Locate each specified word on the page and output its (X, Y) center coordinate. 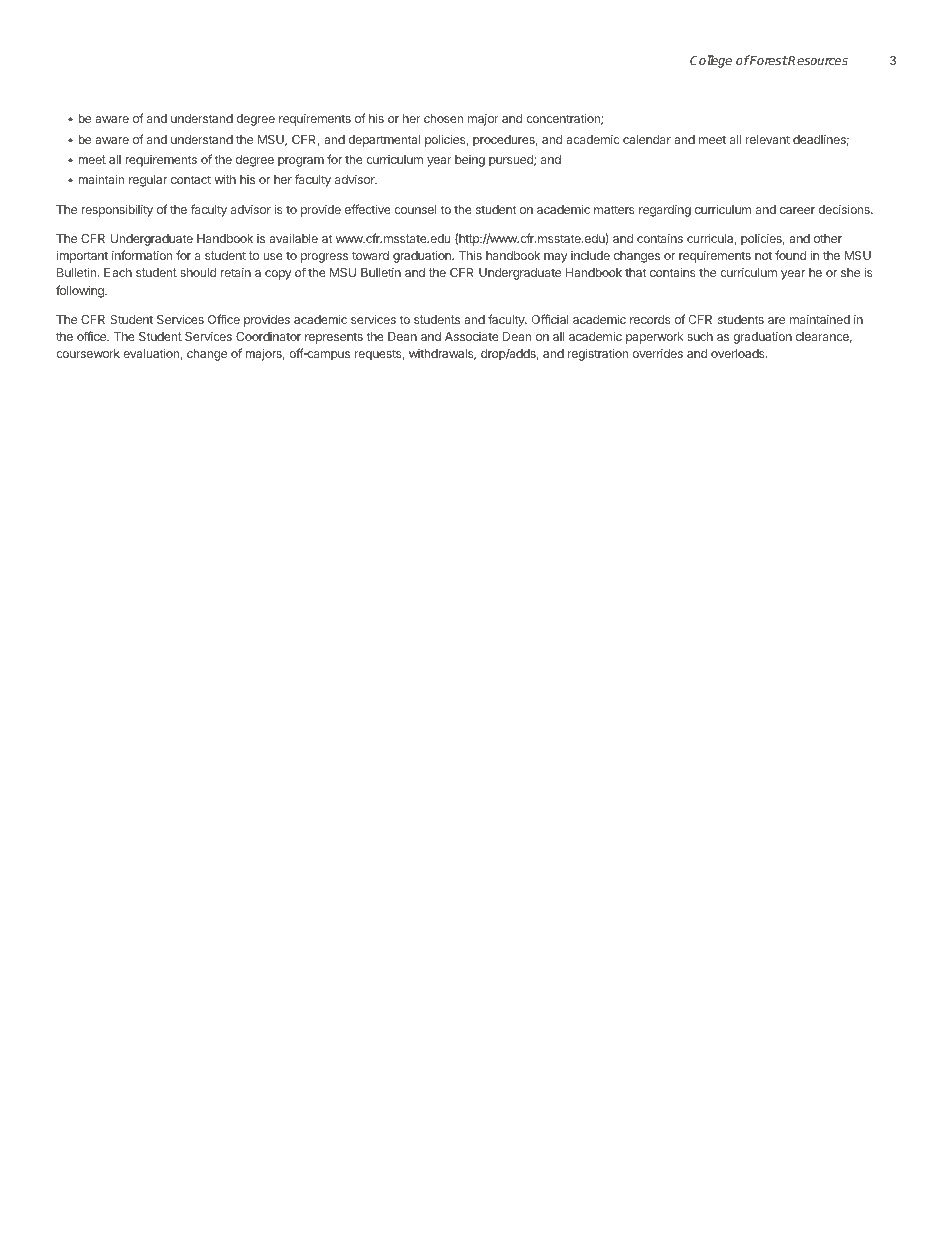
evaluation (152, 354)
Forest (768, 60)
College (711, 61)
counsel (415, 209)
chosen (443, 118)
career (797, 210)
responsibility (117, 210)
